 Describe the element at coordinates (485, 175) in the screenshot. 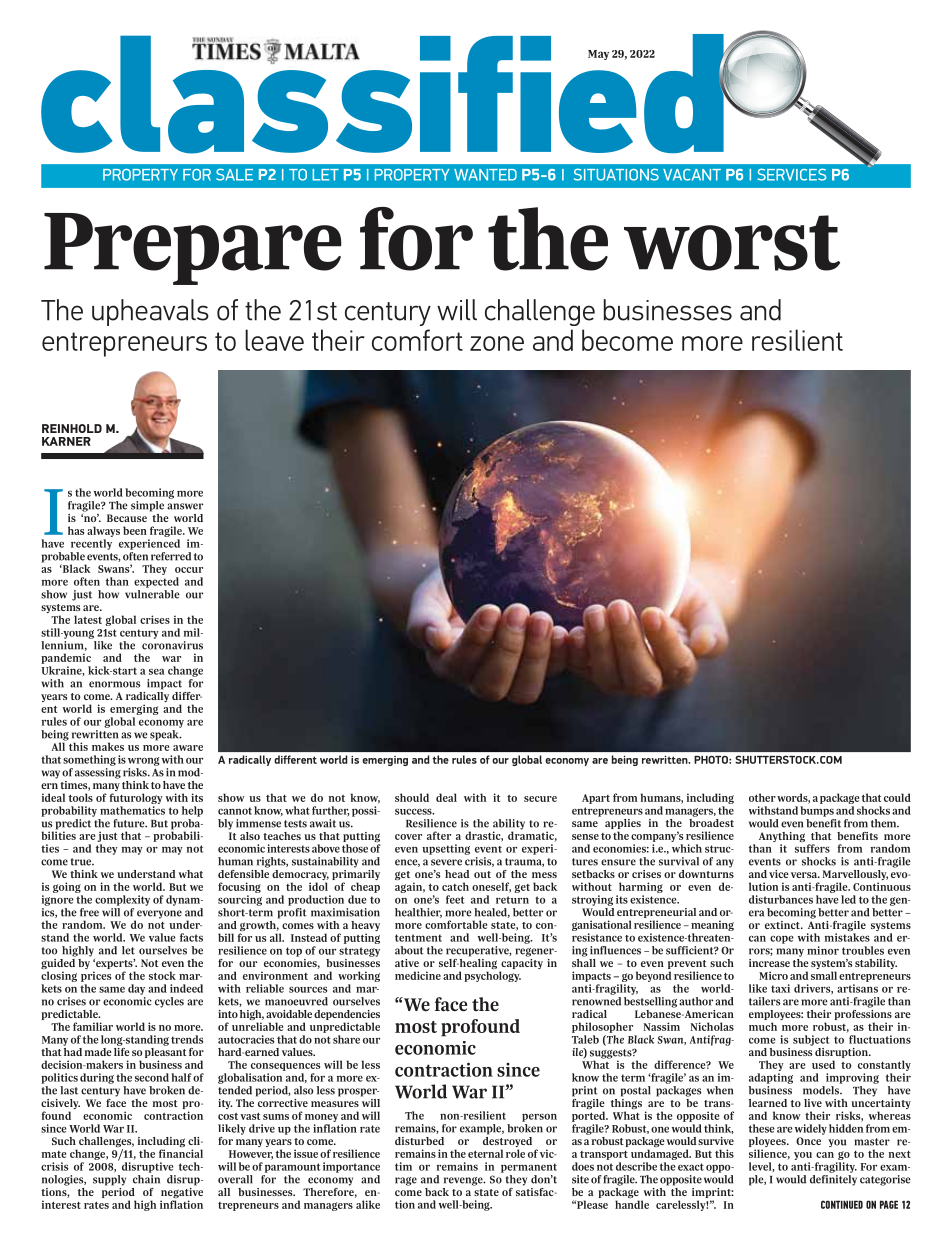

I see `WANTED` at that location.
